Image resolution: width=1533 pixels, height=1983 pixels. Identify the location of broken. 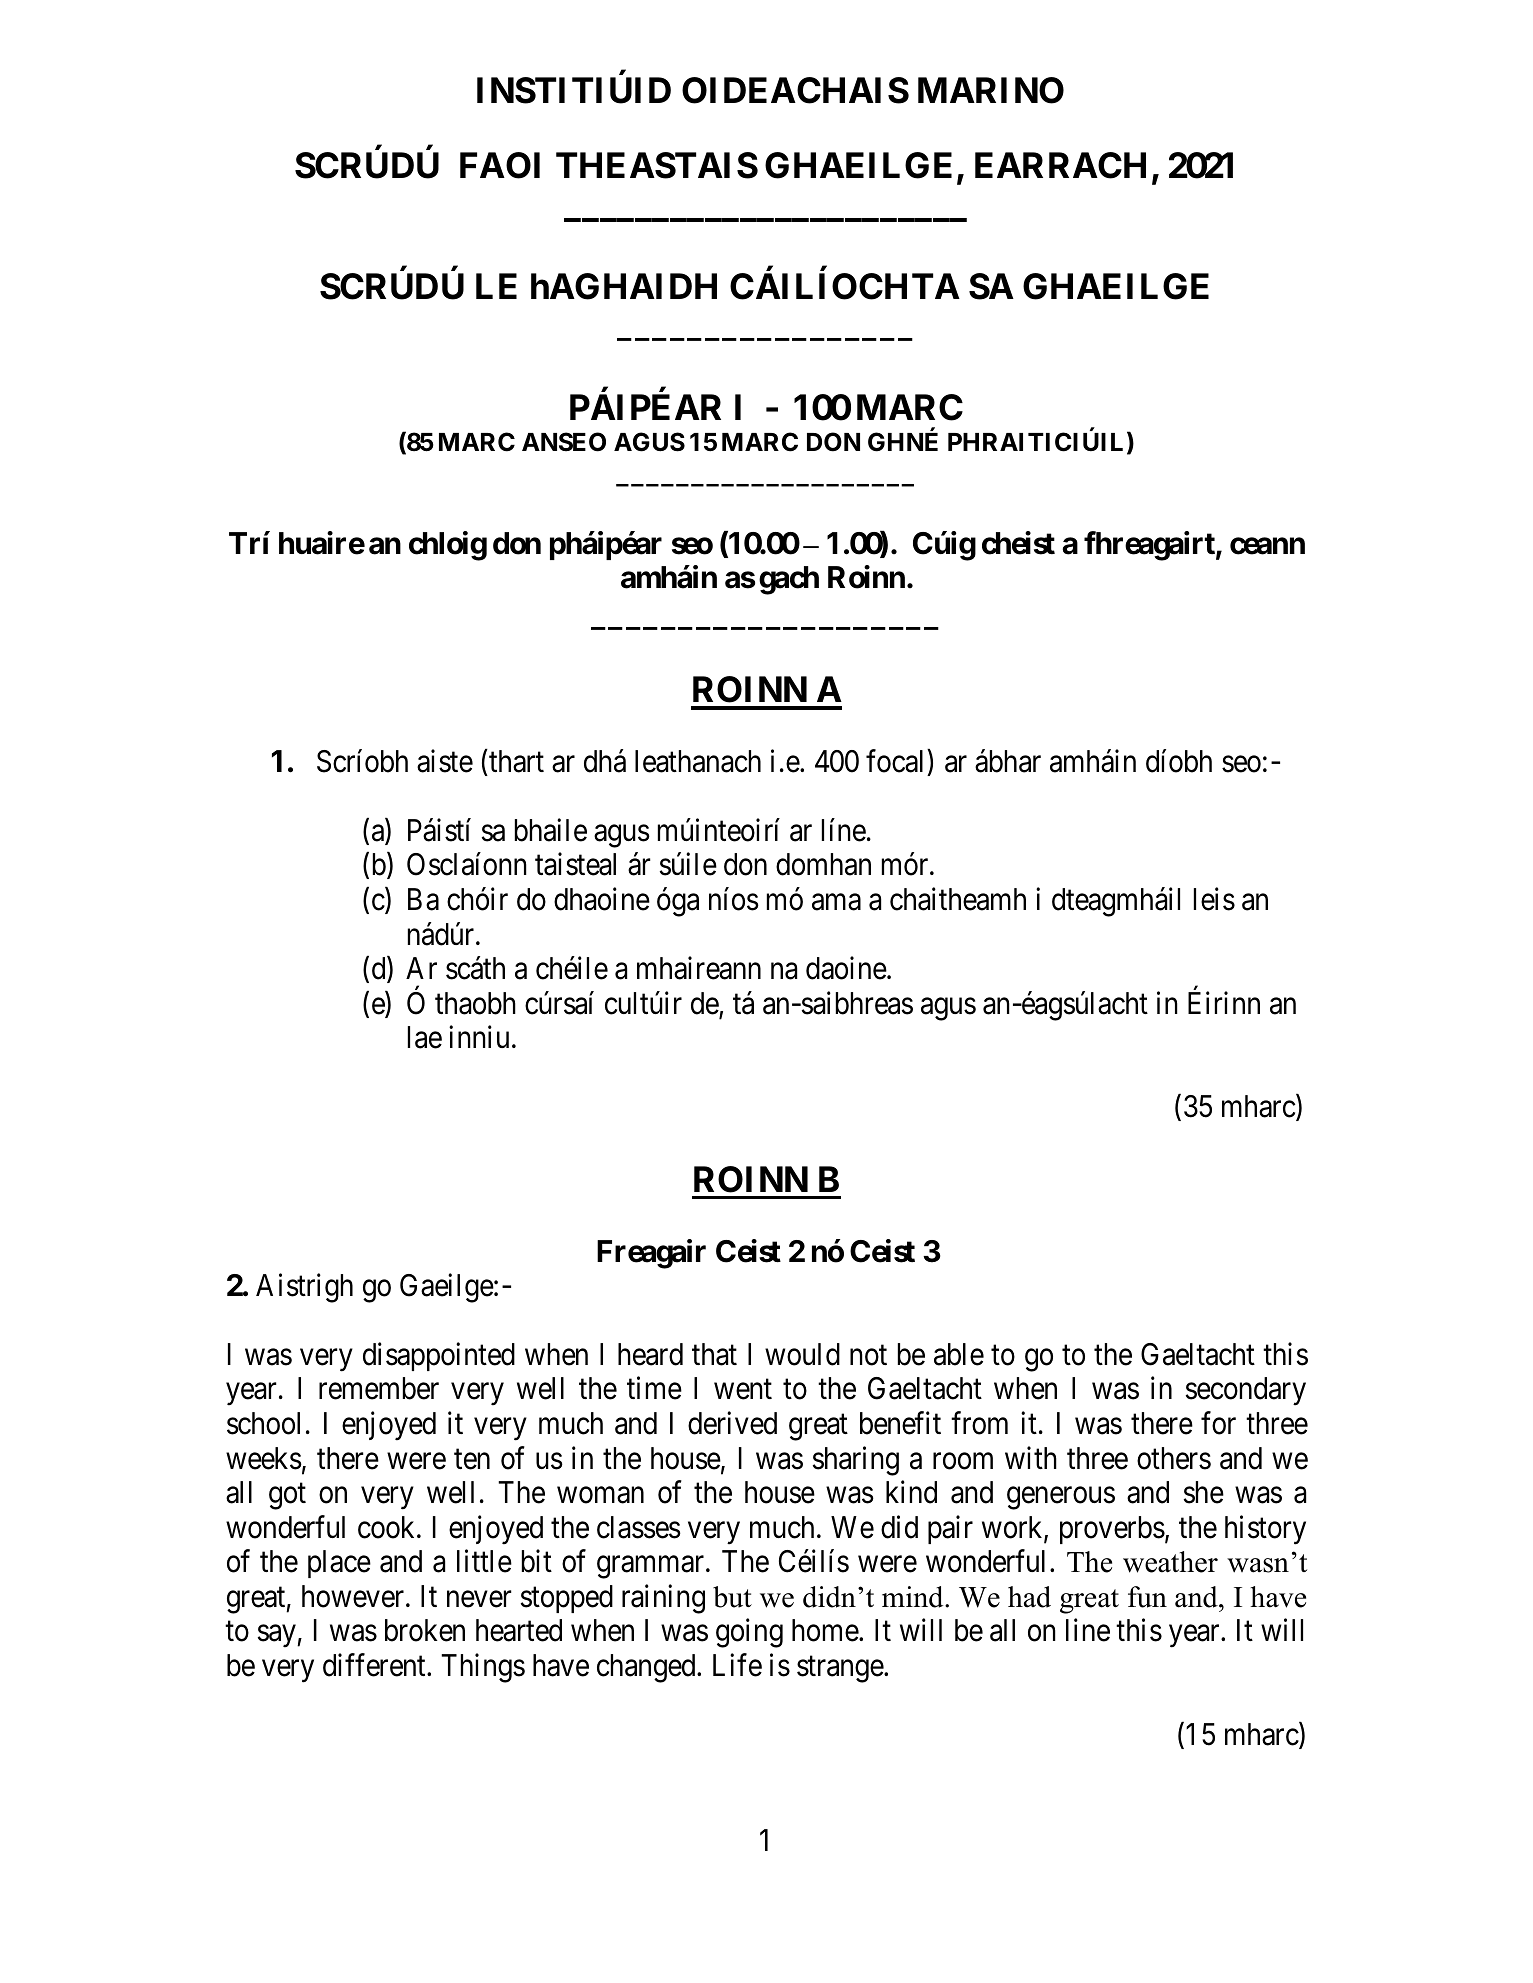
(425, 1630).
